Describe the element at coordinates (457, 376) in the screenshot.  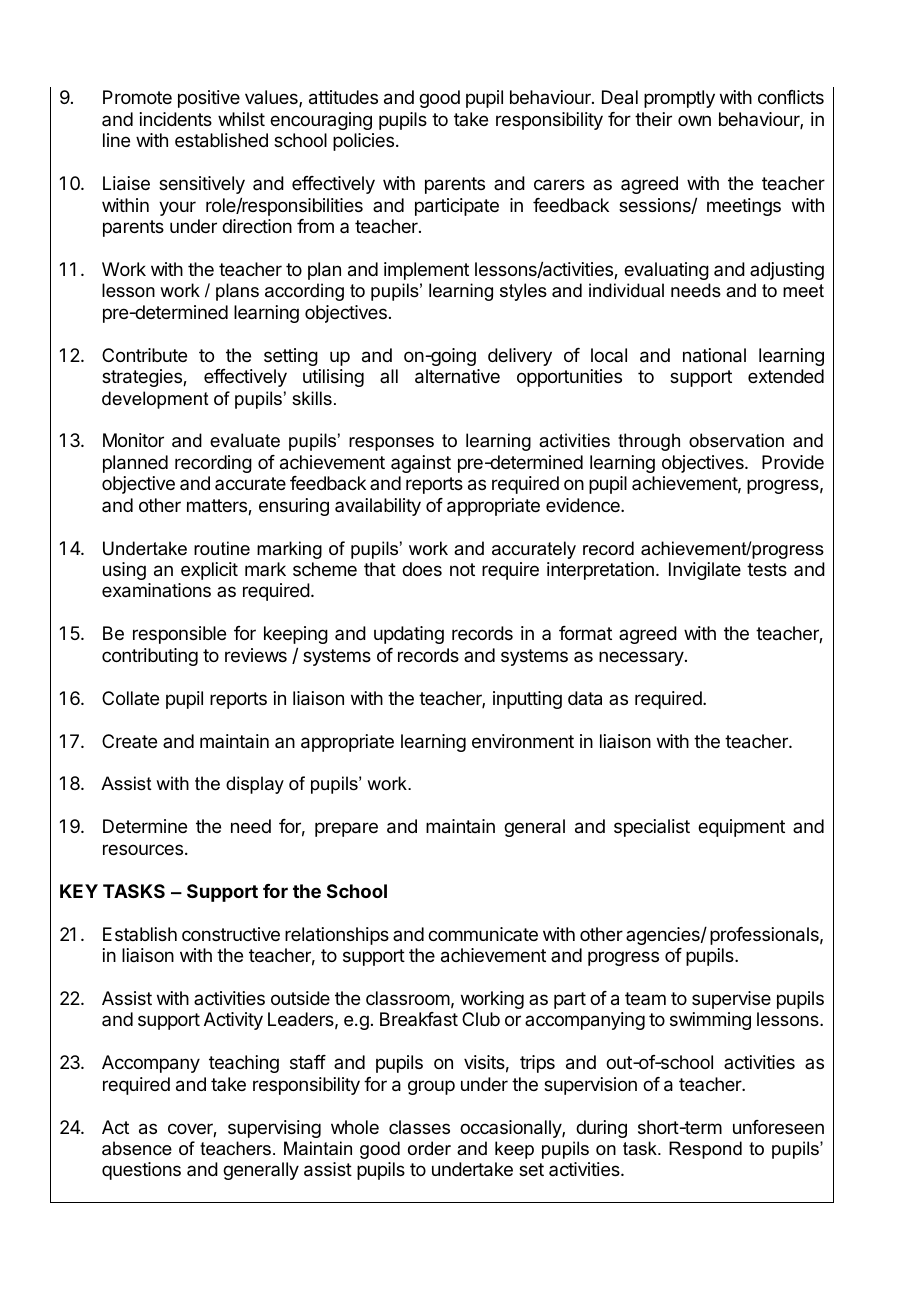
I see `alternative` at that location.
